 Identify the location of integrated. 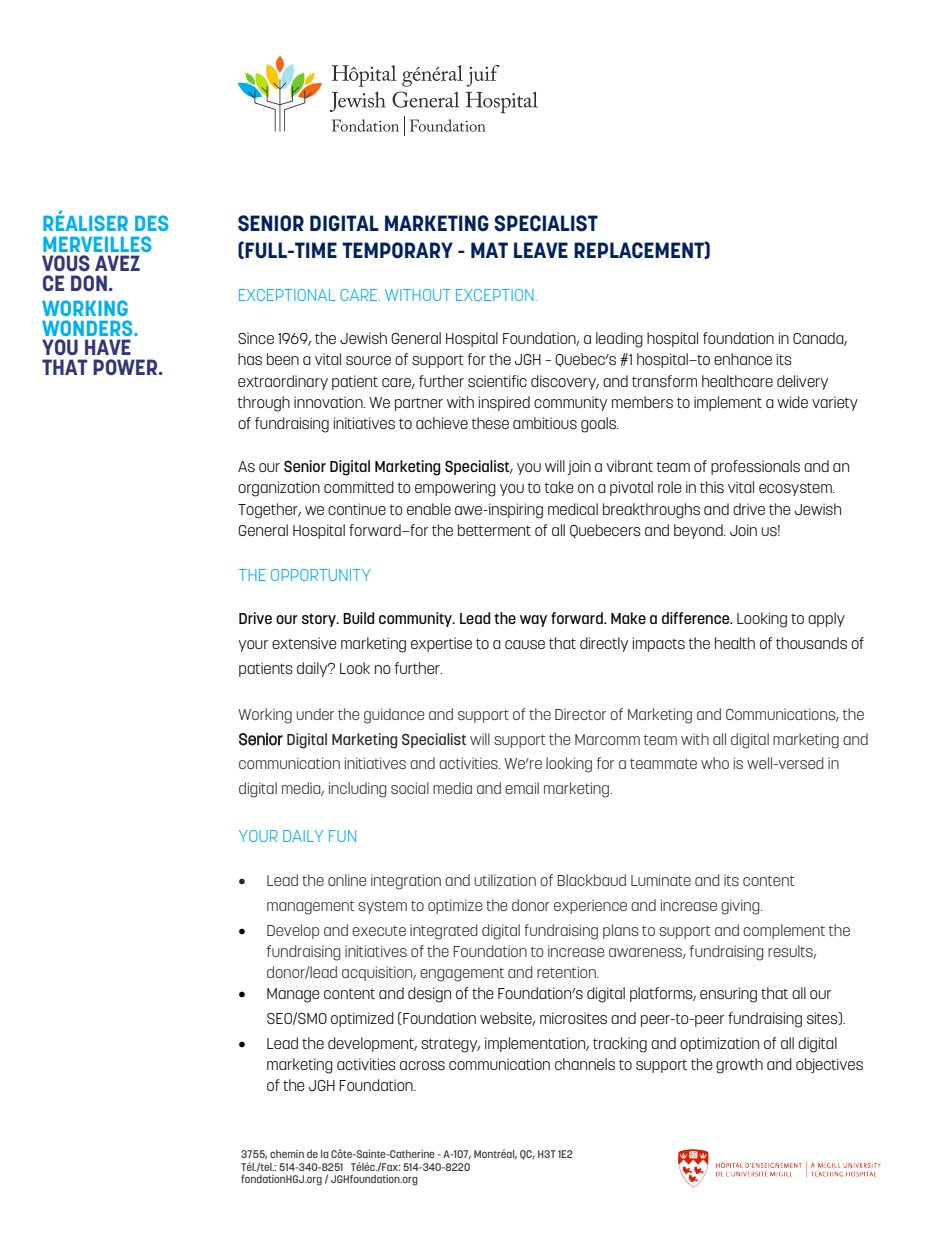
(444, 932).
